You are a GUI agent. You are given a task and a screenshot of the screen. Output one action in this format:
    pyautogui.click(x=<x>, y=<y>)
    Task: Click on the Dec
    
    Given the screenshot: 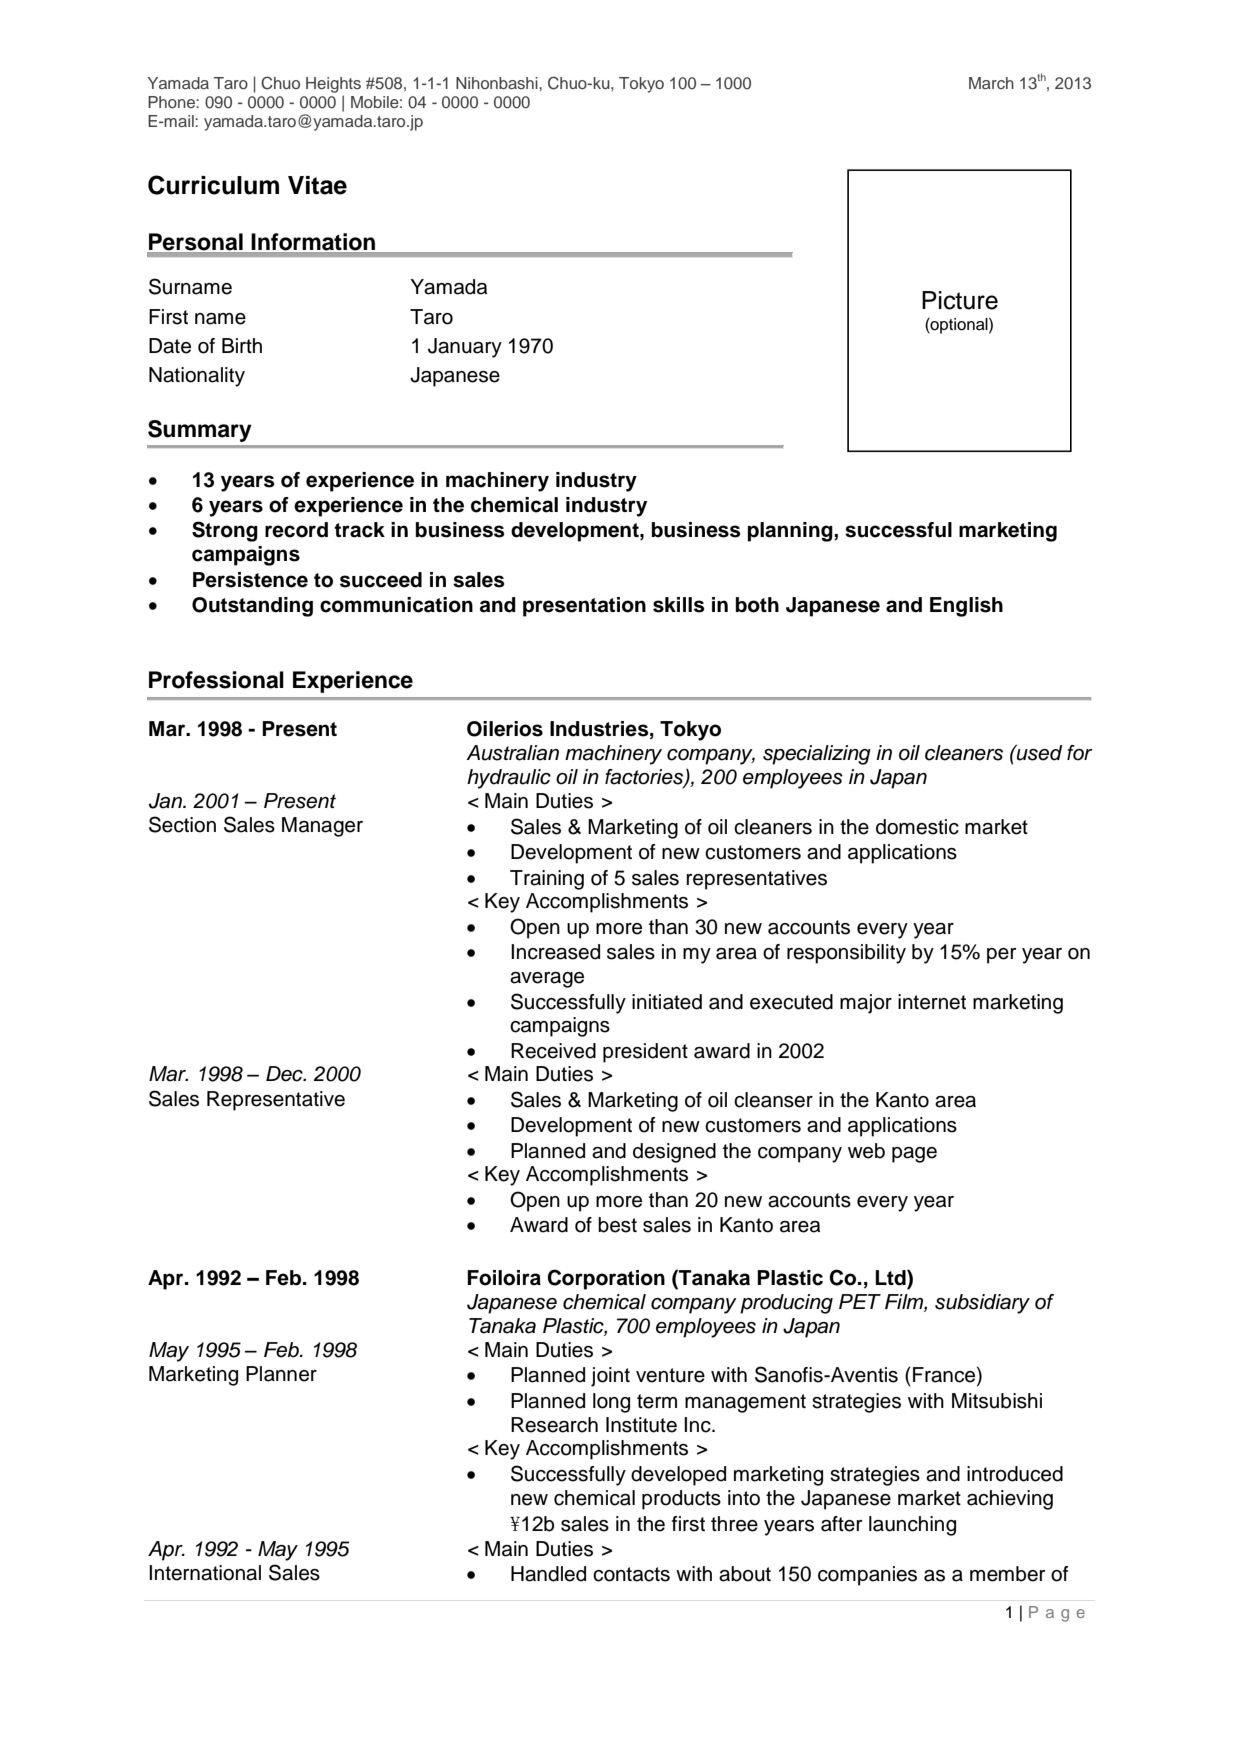 What is the action you would take?
    pyautogui.click(x=285, y=1074)
